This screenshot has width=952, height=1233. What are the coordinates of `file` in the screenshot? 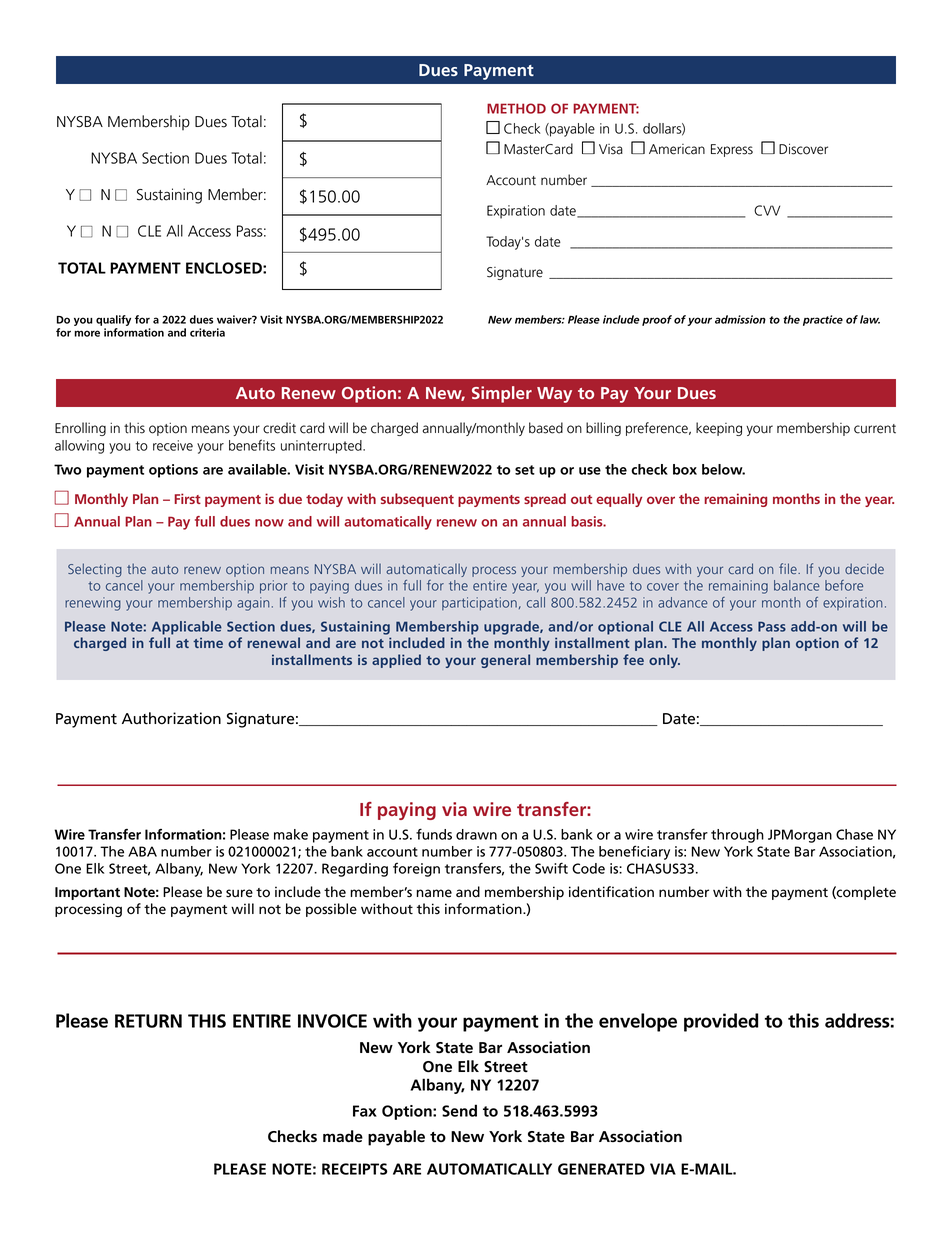 It's located at (789, 568).
